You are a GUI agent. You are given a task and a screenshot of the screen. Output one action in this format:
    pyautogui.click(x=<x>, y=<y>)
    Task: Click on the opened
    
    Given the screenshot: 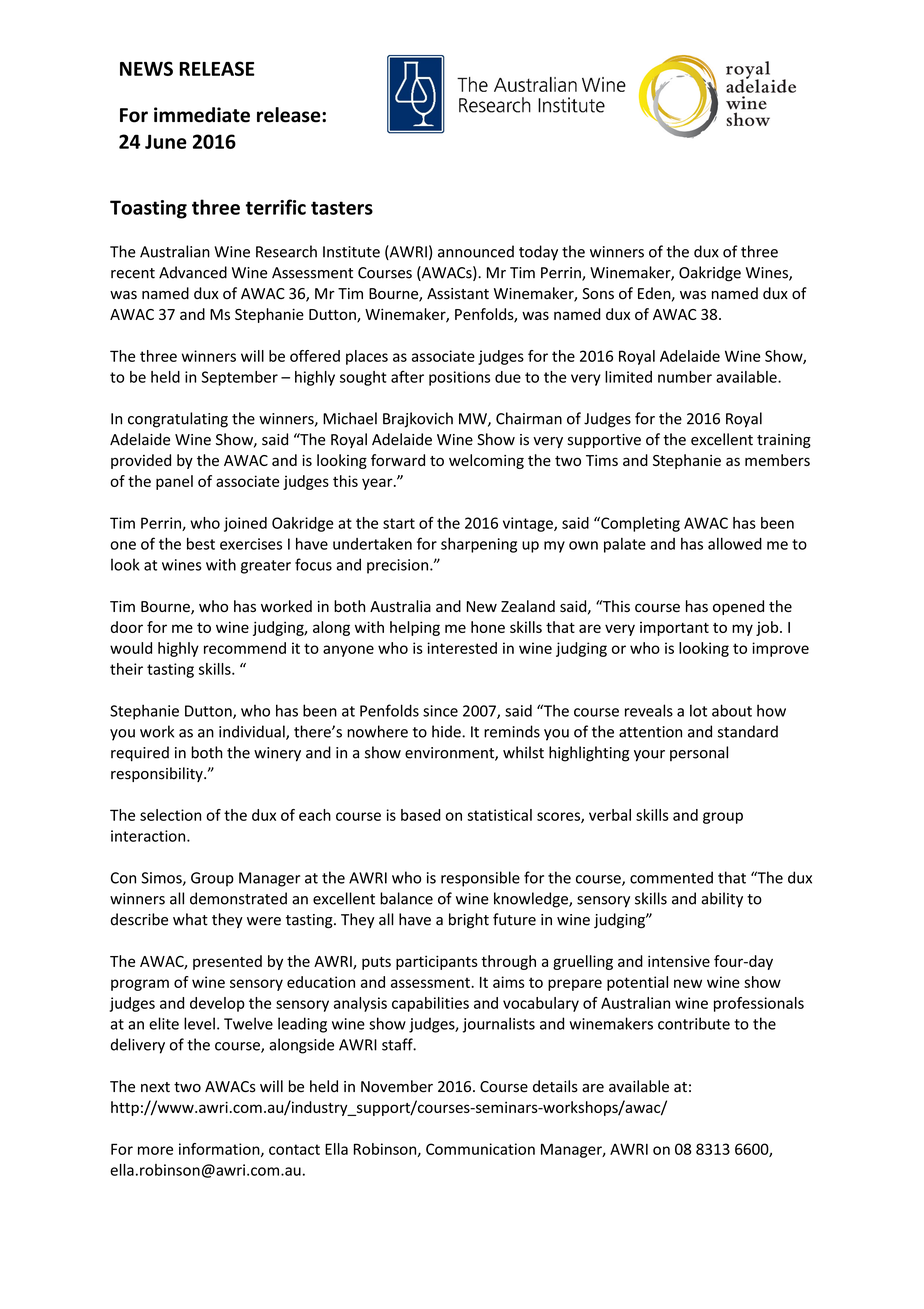 What is the action you would take?
    pyautogui.click(x=738, y=607)
